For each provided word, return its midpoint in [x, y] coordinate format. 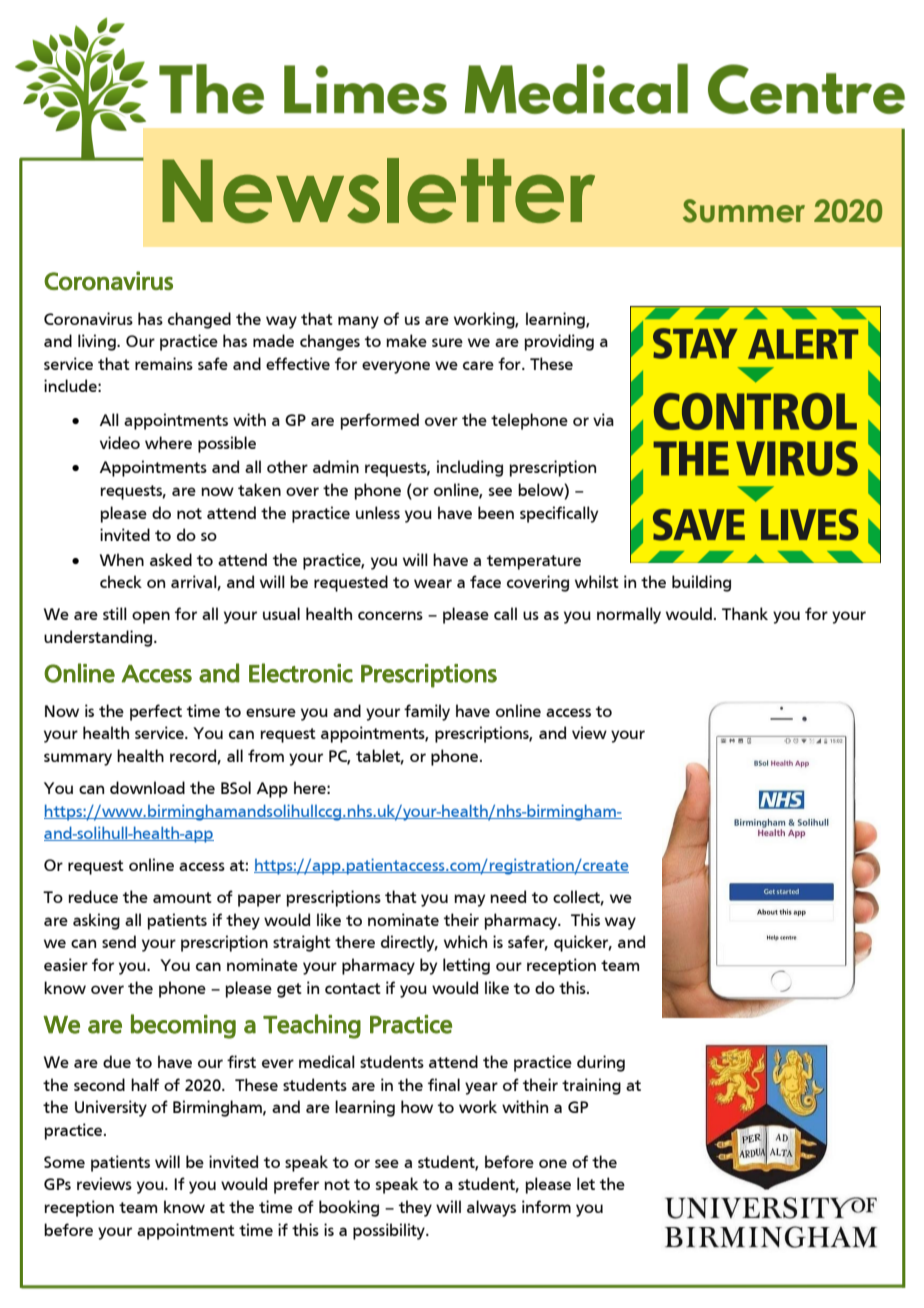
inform [546, 1206]
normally [629, 615]
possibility [390, 1231]
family [427, 712]
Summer [744, 211]
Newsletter [378, 190]
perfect [156, 712]
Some [64, 1162]
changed [199, 320]
